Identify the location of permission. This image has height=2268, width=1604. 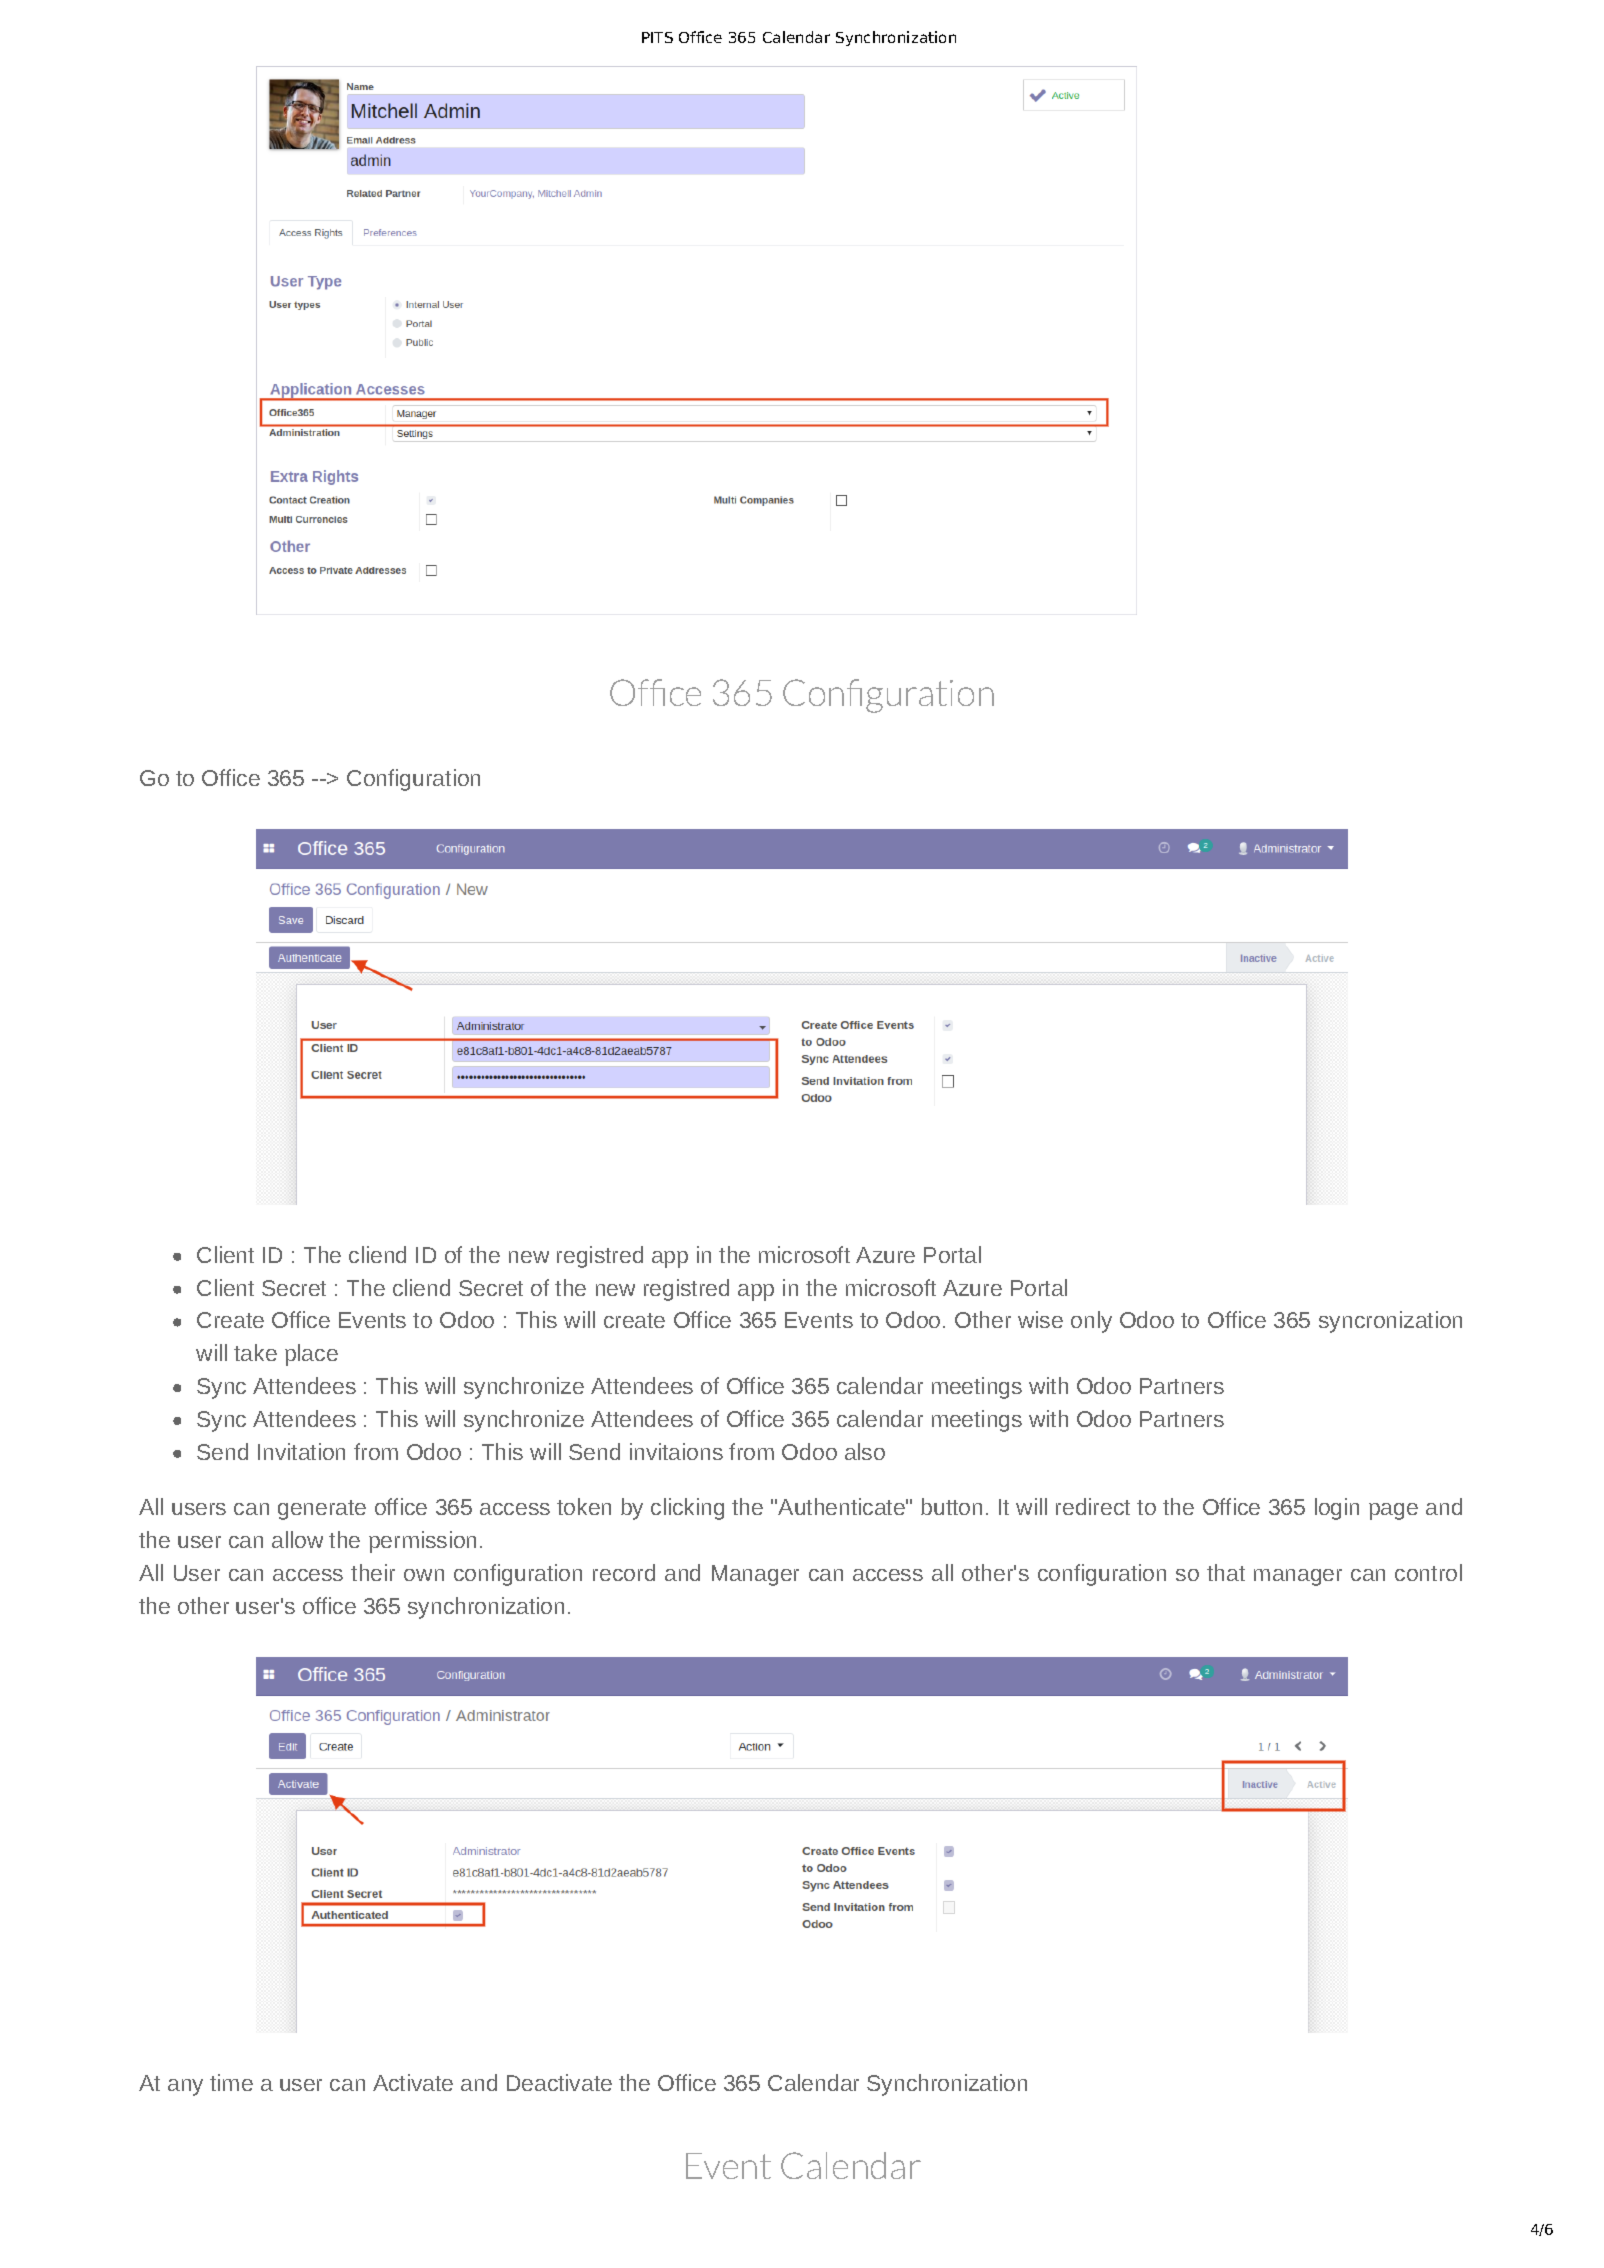
(422, 1542).
